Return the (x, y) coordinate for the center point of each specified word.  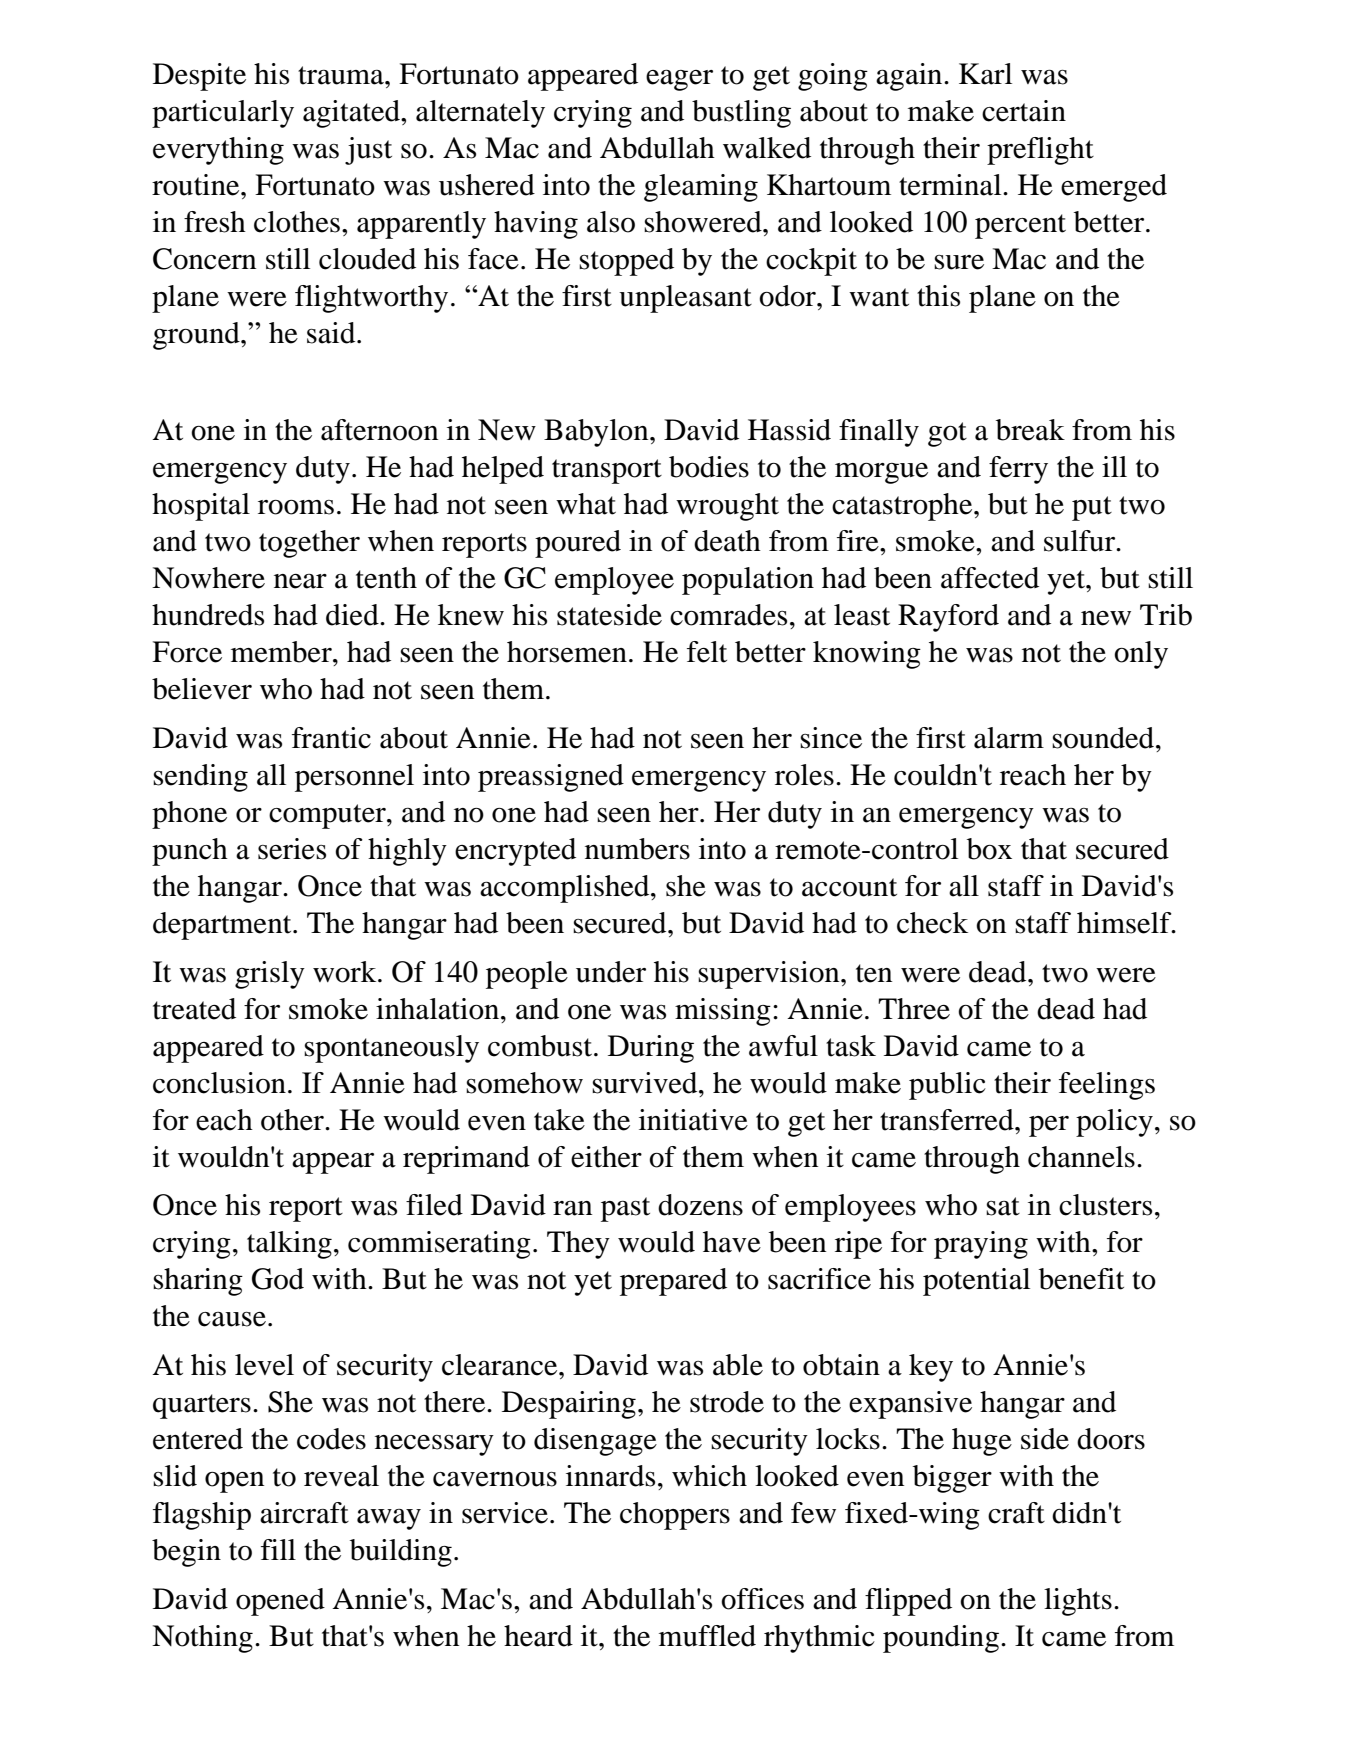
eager (679, 80)
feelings (1107, 1086)
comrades (728, 615)
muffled (707, 1636)
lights (1078, 1602)
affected (990, 578)
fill (278, 1549)
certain (1024, 111)
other (293, 1120)
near (300, 581)
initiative (693, 1120)
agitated (352, 114)
